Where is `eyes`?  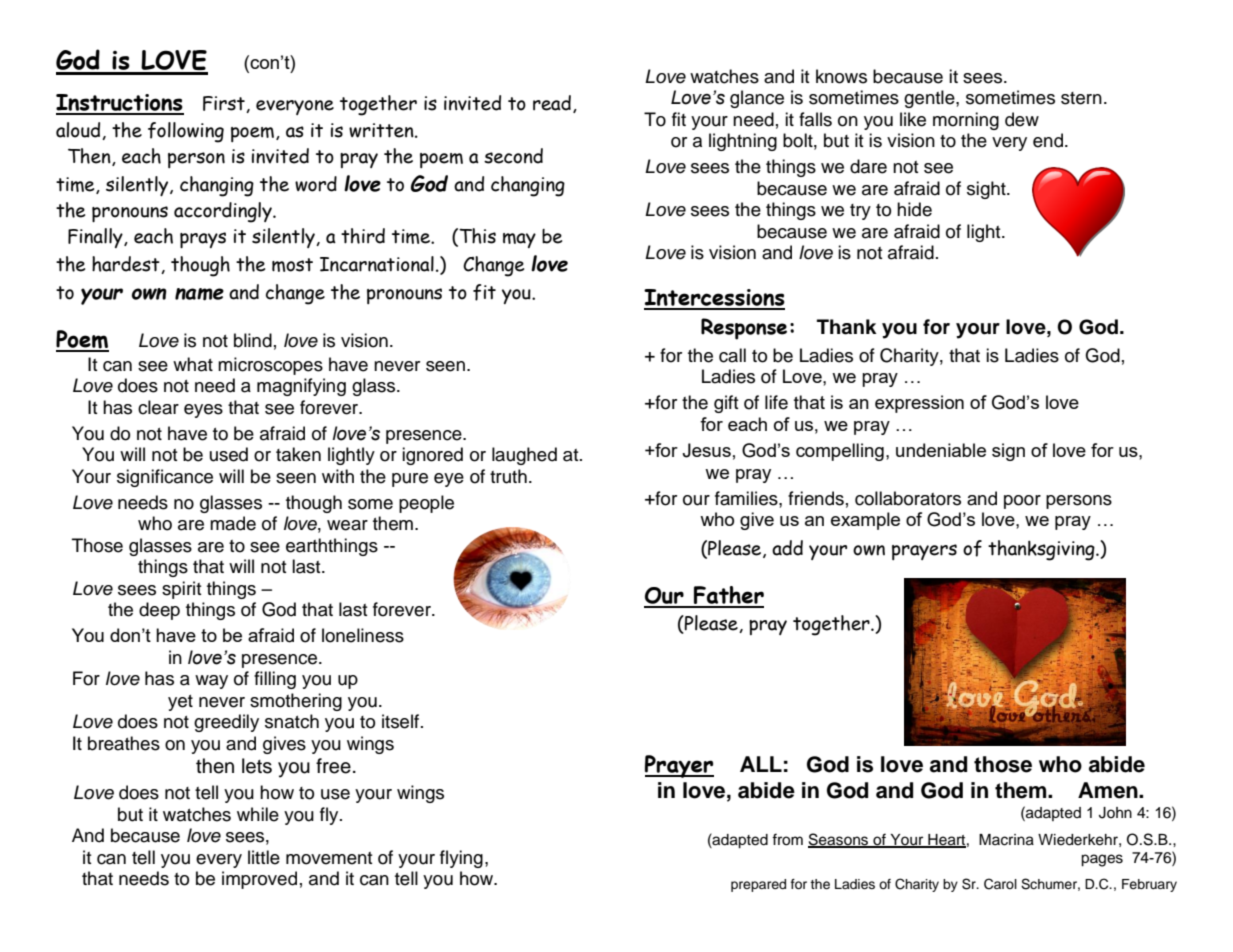
eyes is located at coordinates (203, 411).
